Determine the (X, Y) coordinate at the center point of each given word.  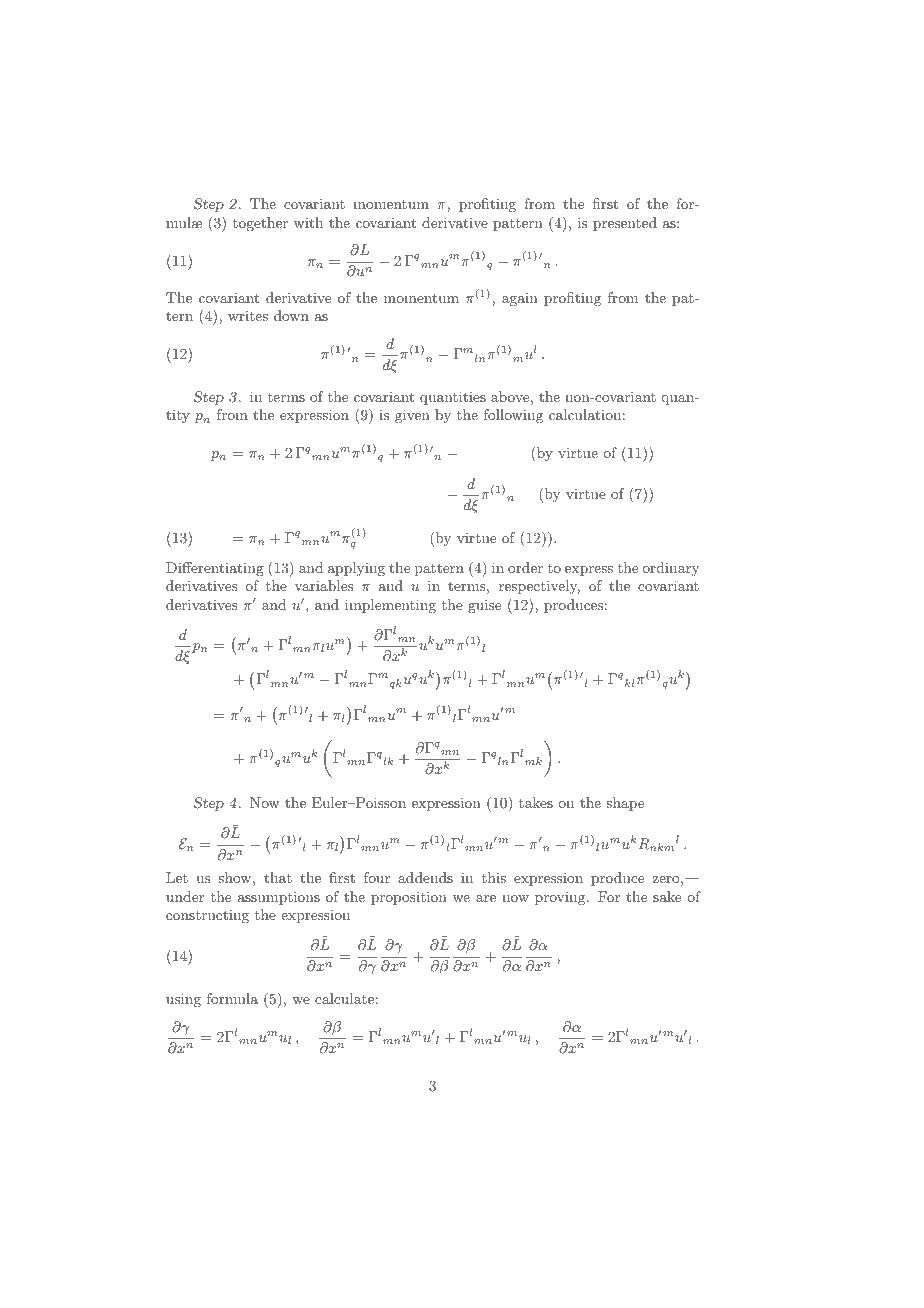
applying (356, 569)
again (520, 299)
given (412, 416)
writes (248, 316)
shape (625, 804)
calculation (585, 414)
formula (232, 998)
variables (324, 585)
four (377, 877)
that (278, 877)
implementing (390, 606)
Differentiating (215, 569)
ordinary (670, 569)
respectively (539, 587)
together (260, 224)
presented (625, 224)
